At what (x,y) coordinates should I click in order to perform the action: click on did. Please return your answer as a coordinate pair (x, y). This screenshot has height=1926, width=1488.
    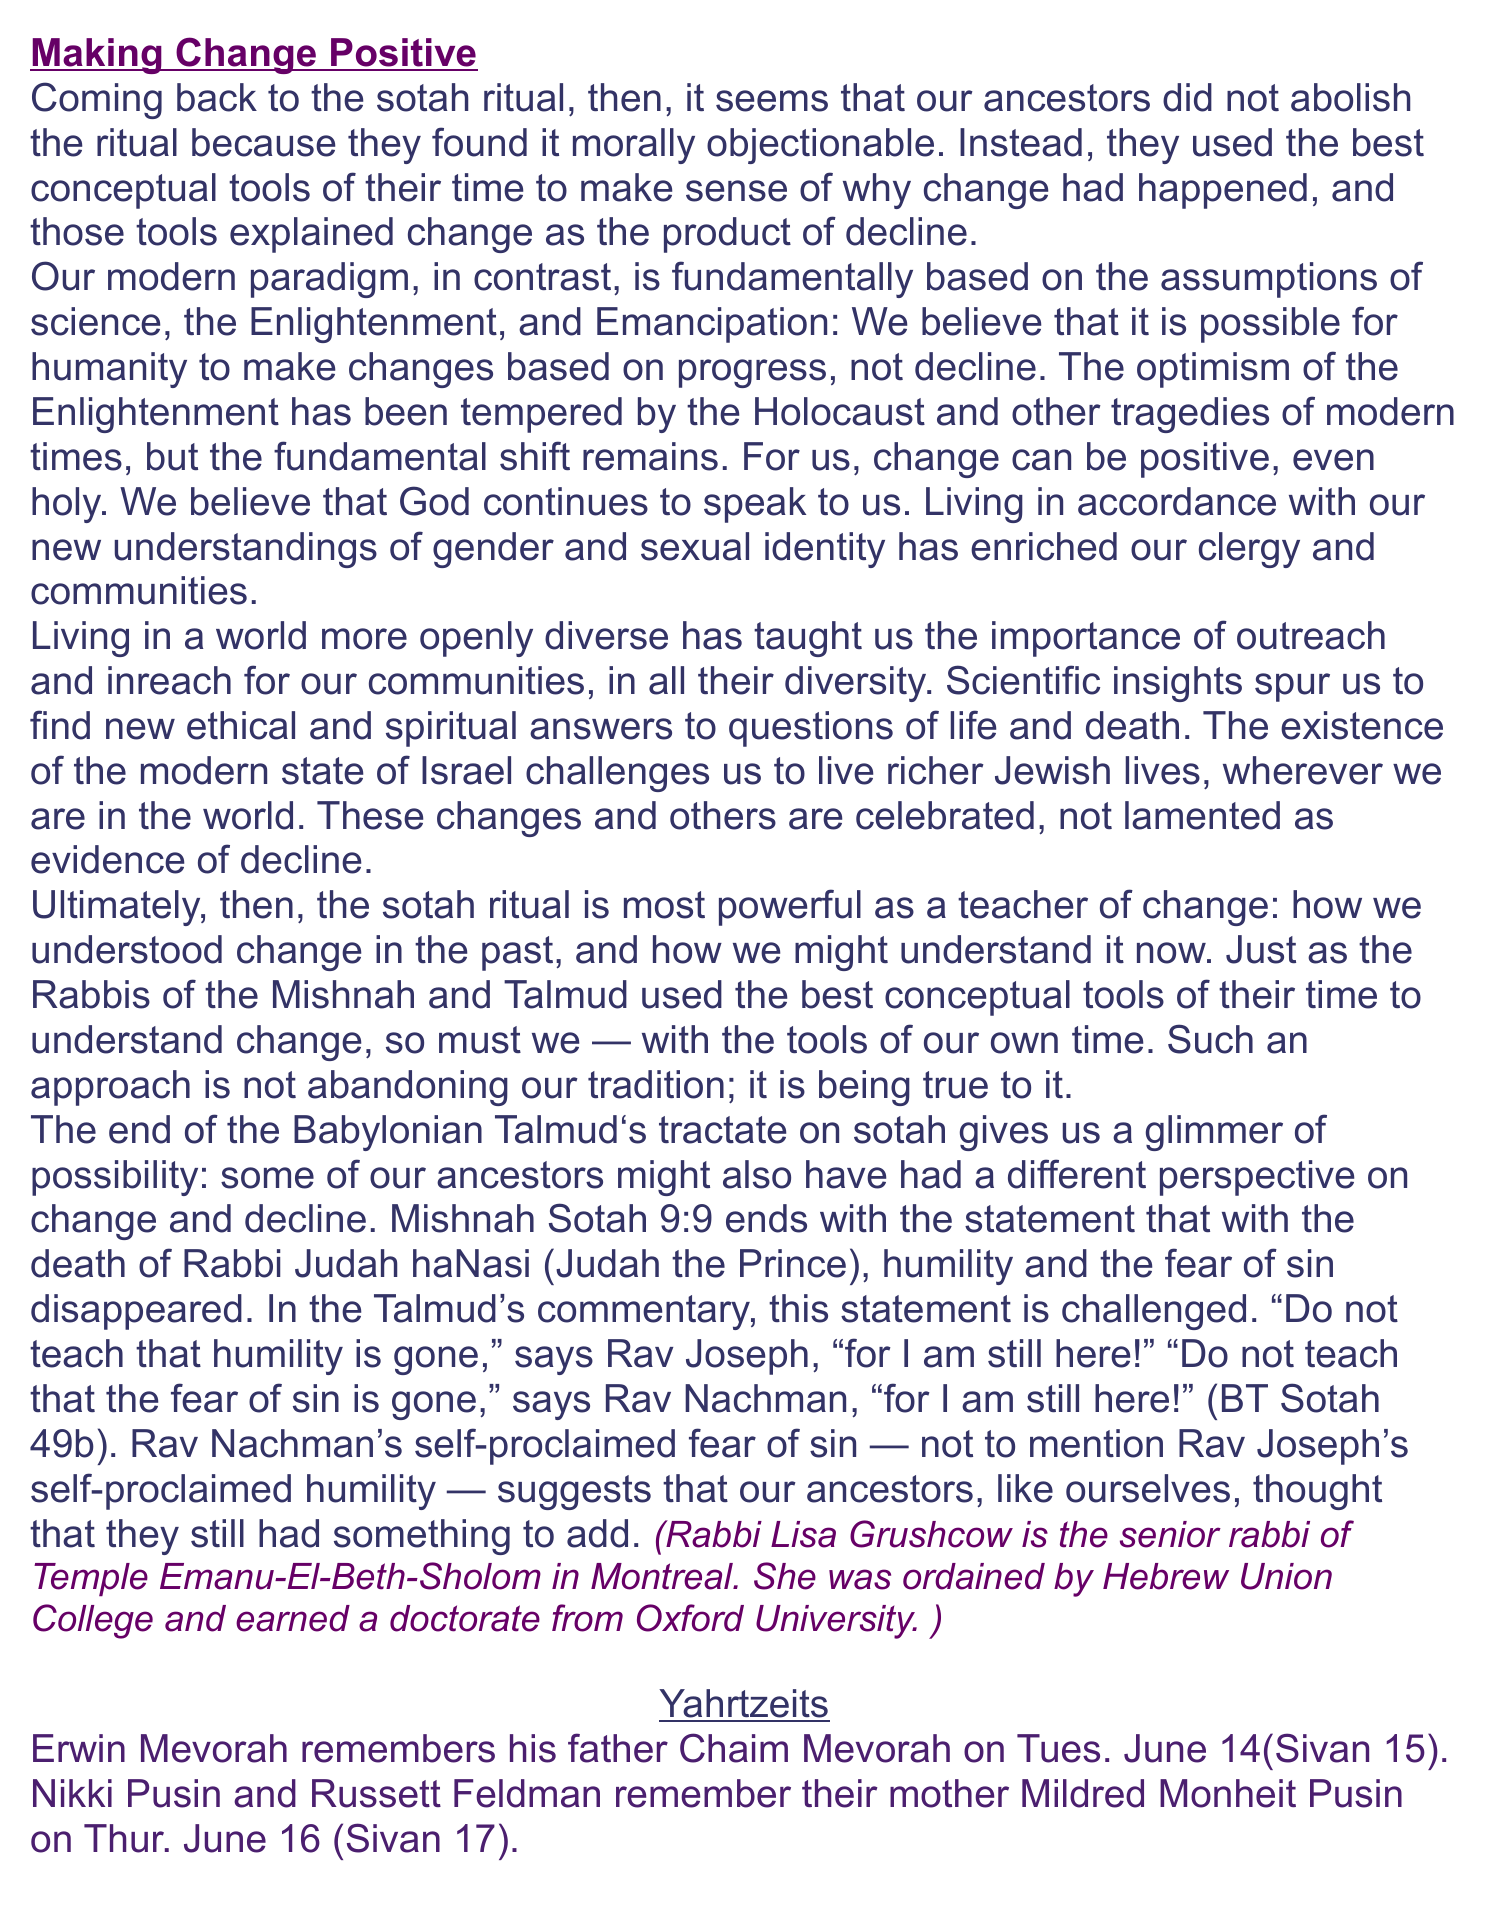
    Looking at the image, I should click on (1187, 97).
